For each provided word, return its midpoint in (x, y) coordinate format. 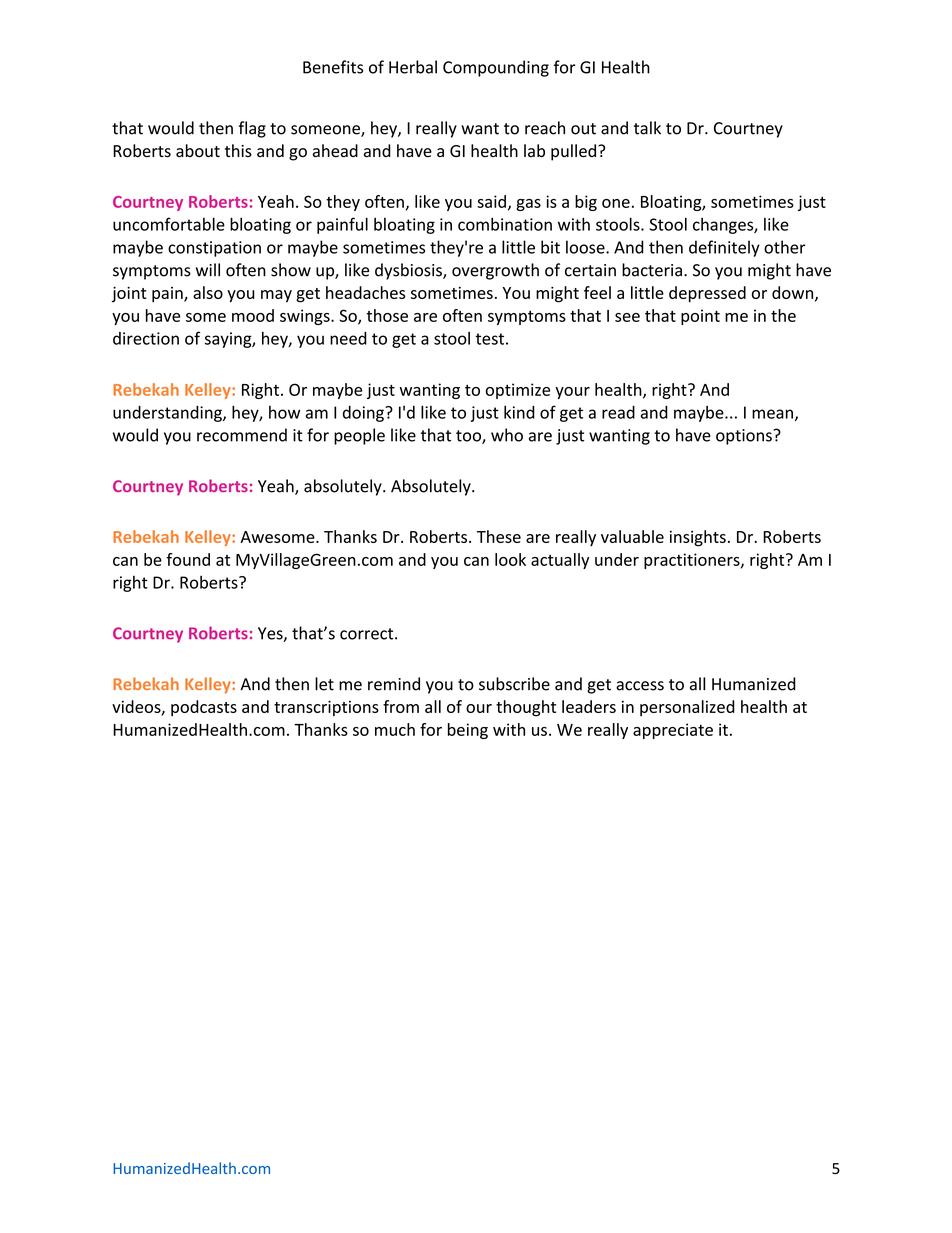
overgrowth (495, 271)
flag (252, 129)
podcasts (204, 708)
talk (647, 128)
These (499, 536)
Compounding (496, 68)
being (468, 731)
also (208, 292)
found (188, 559)
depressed (707, 294)
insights (698, 538)
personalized (687, 708)
